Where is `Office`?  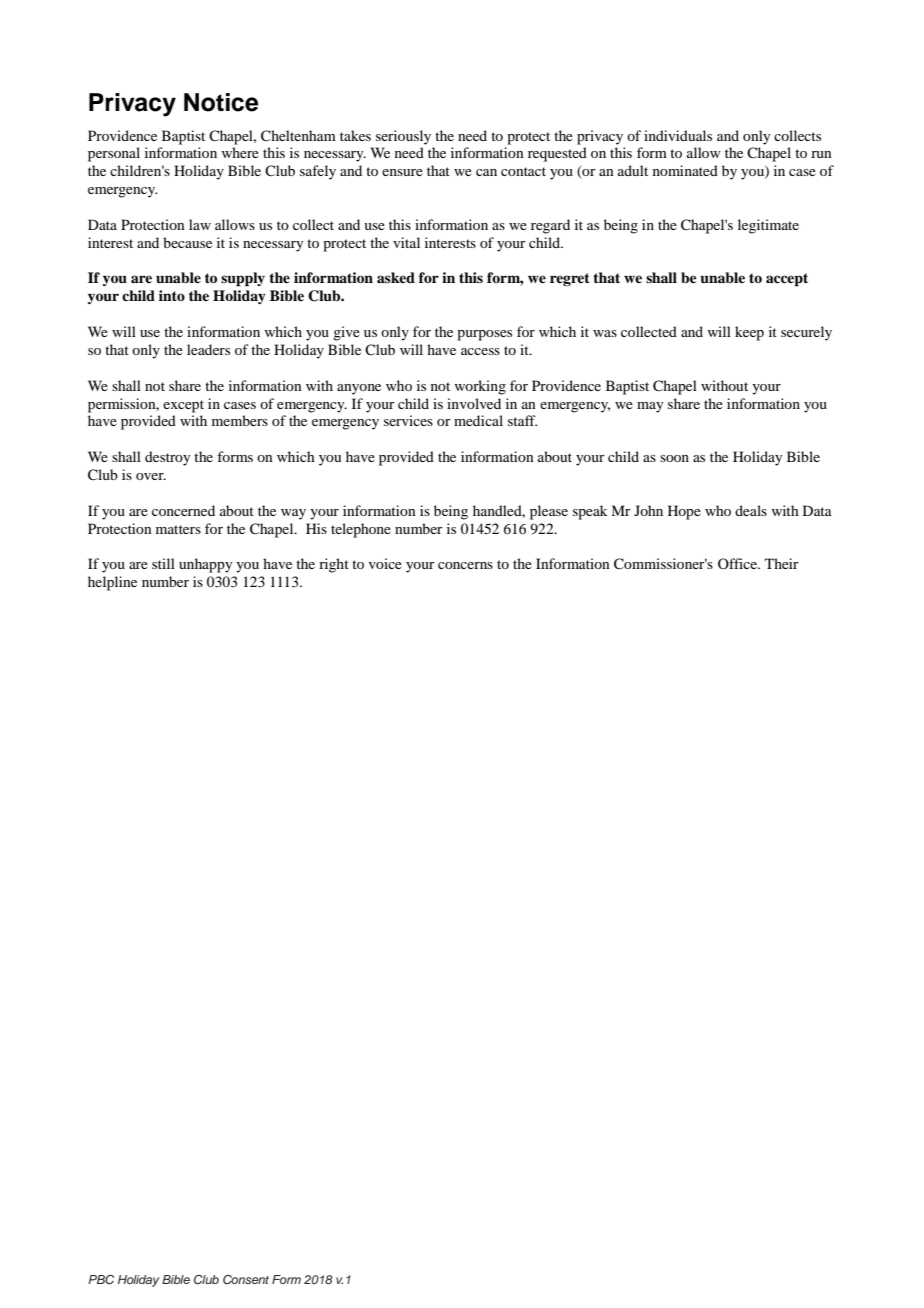
Office is located at coordinates (738, 563).
